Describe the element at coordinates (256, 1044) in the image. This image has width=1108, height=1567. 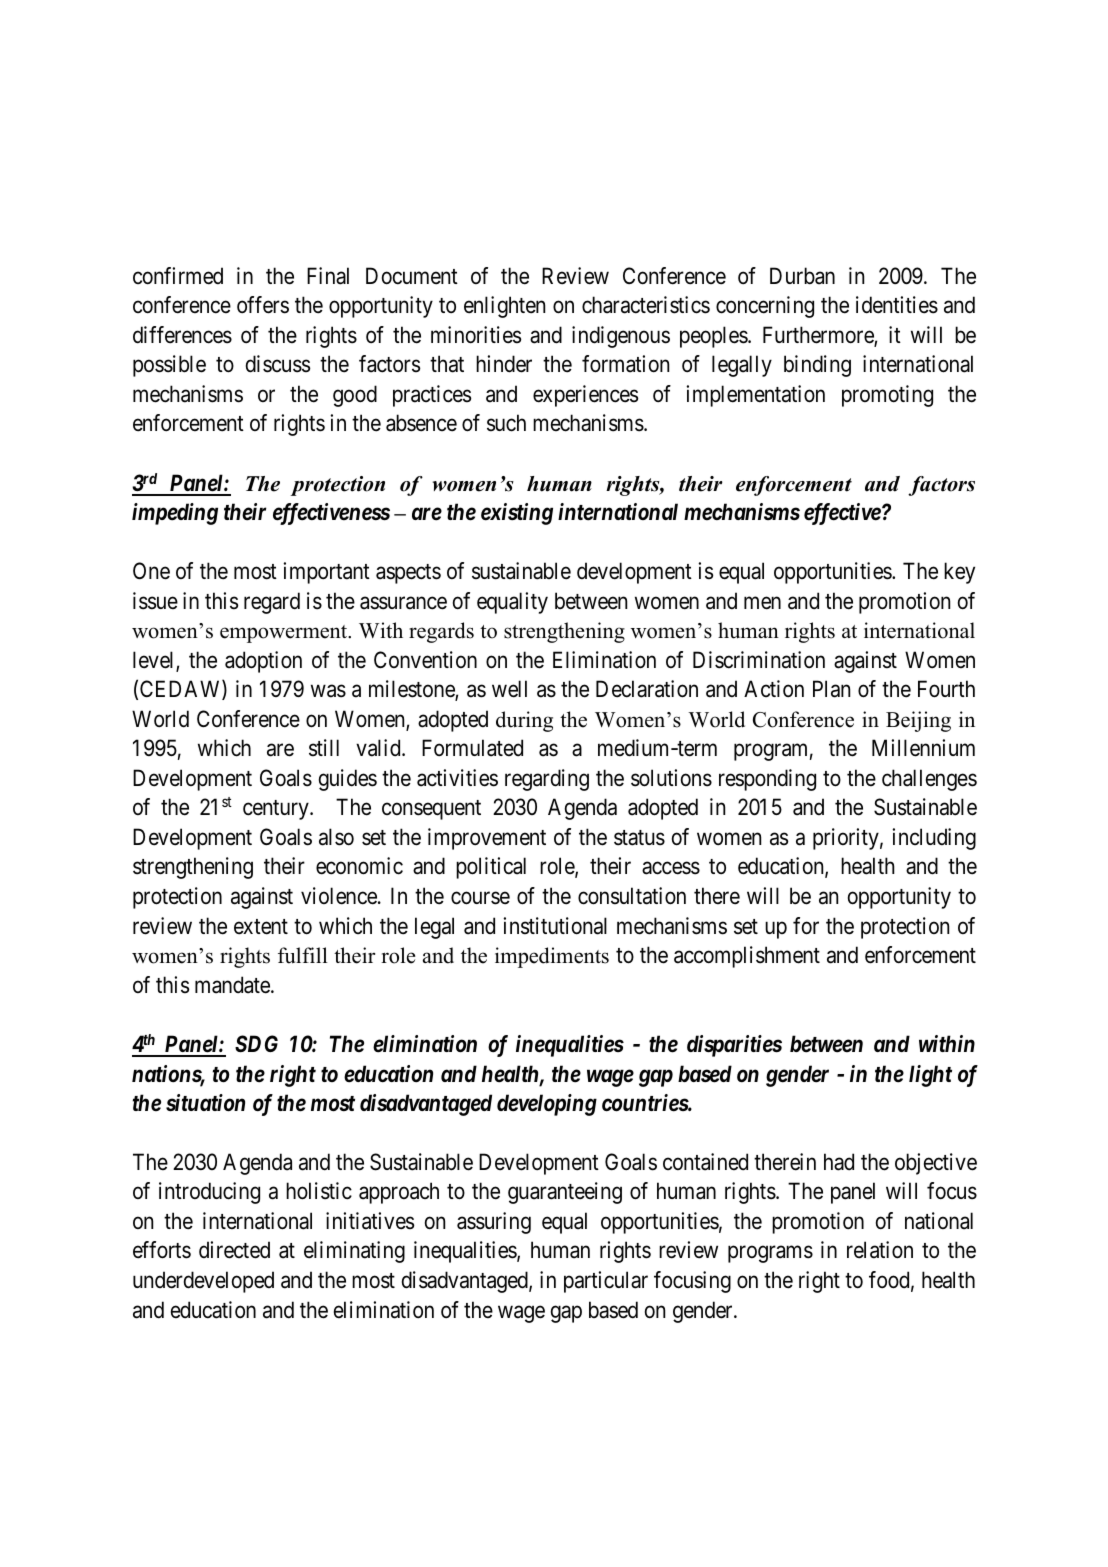
I see `SDG` at that location.
